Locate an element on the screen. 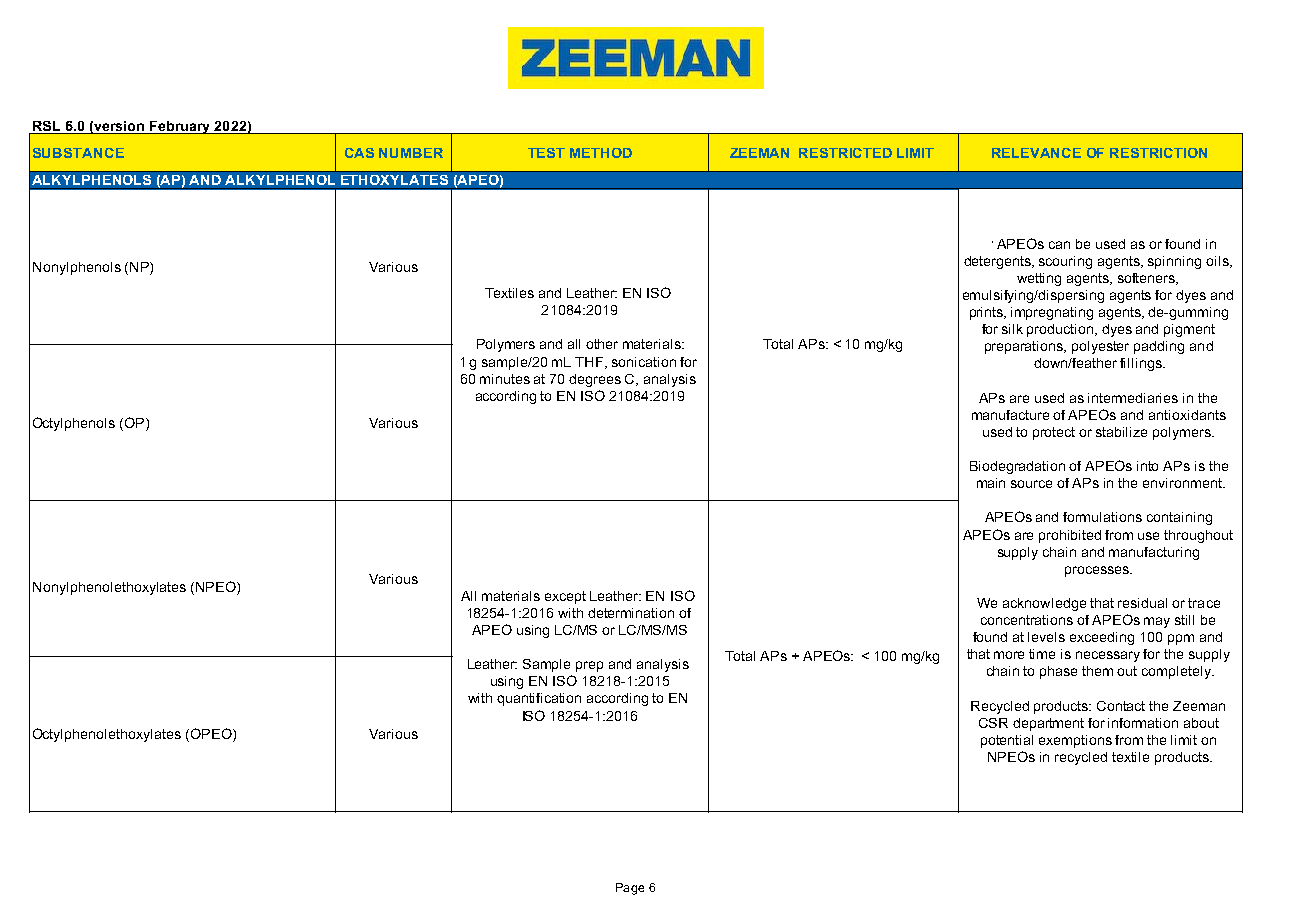  exemptions is located at coordinates (1075, 741).
